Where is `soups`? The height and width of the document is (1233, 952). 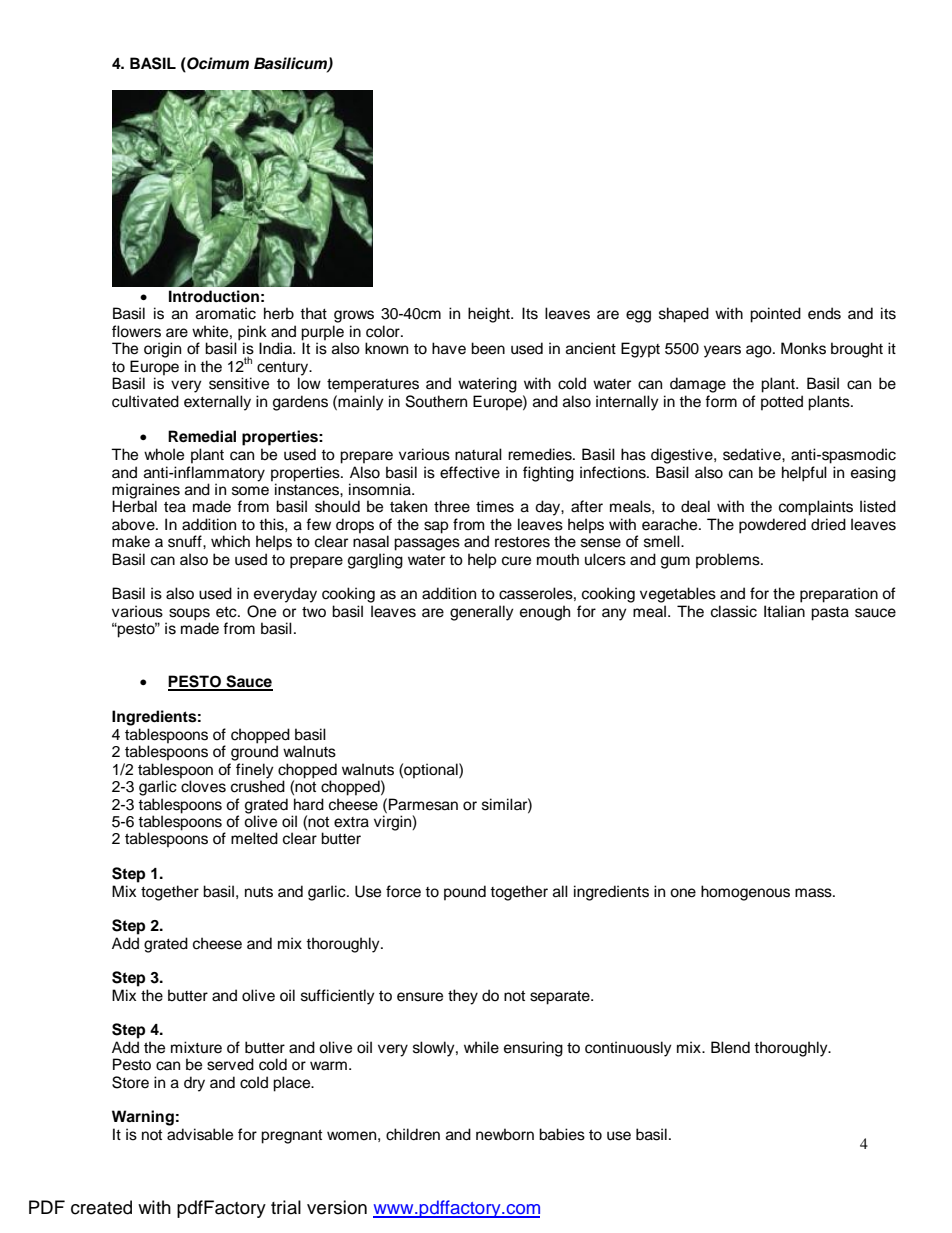 soups is located at coordinates (189, 615).
